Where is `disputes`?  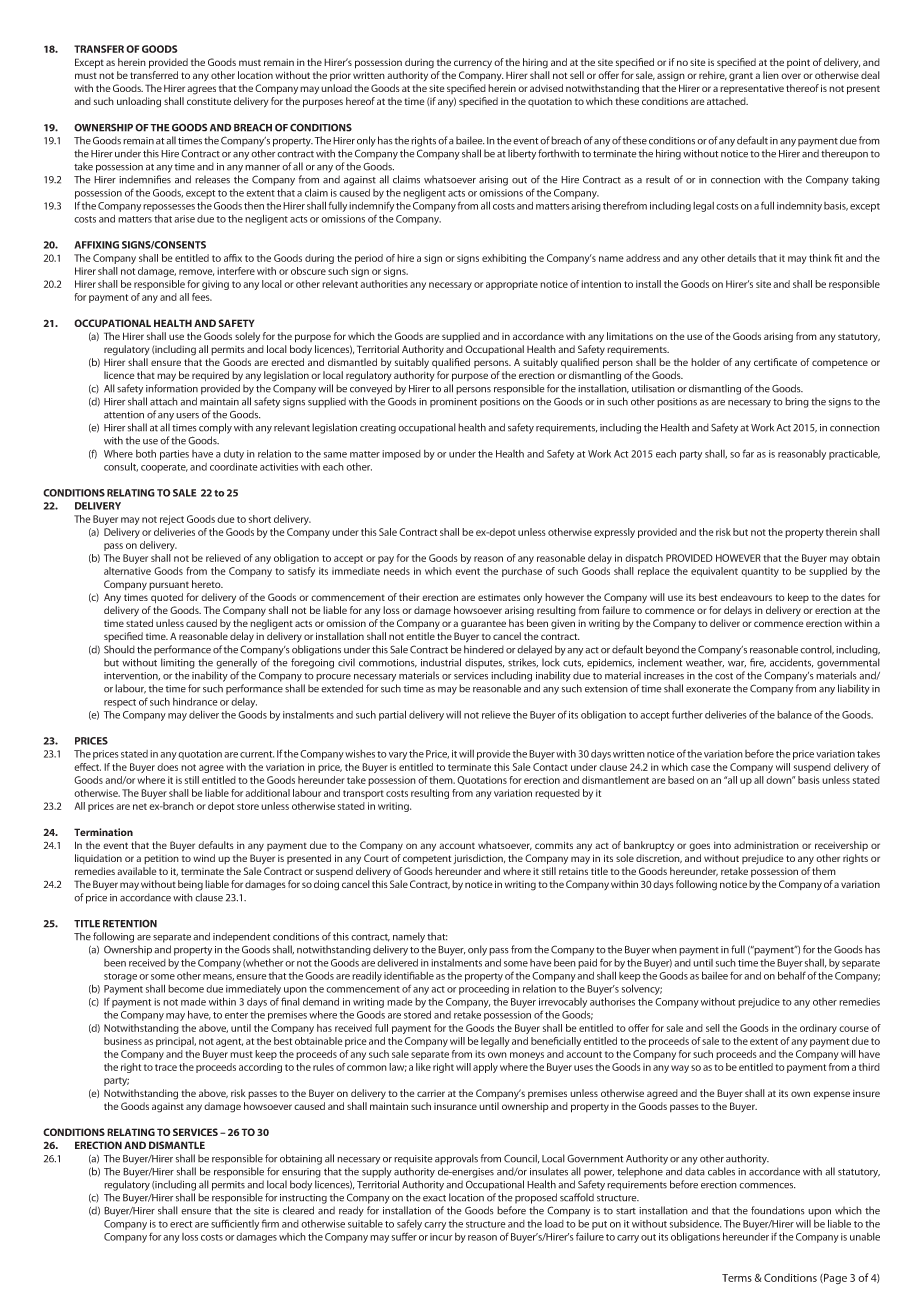
disputes is located at coordinates (484, 663).
